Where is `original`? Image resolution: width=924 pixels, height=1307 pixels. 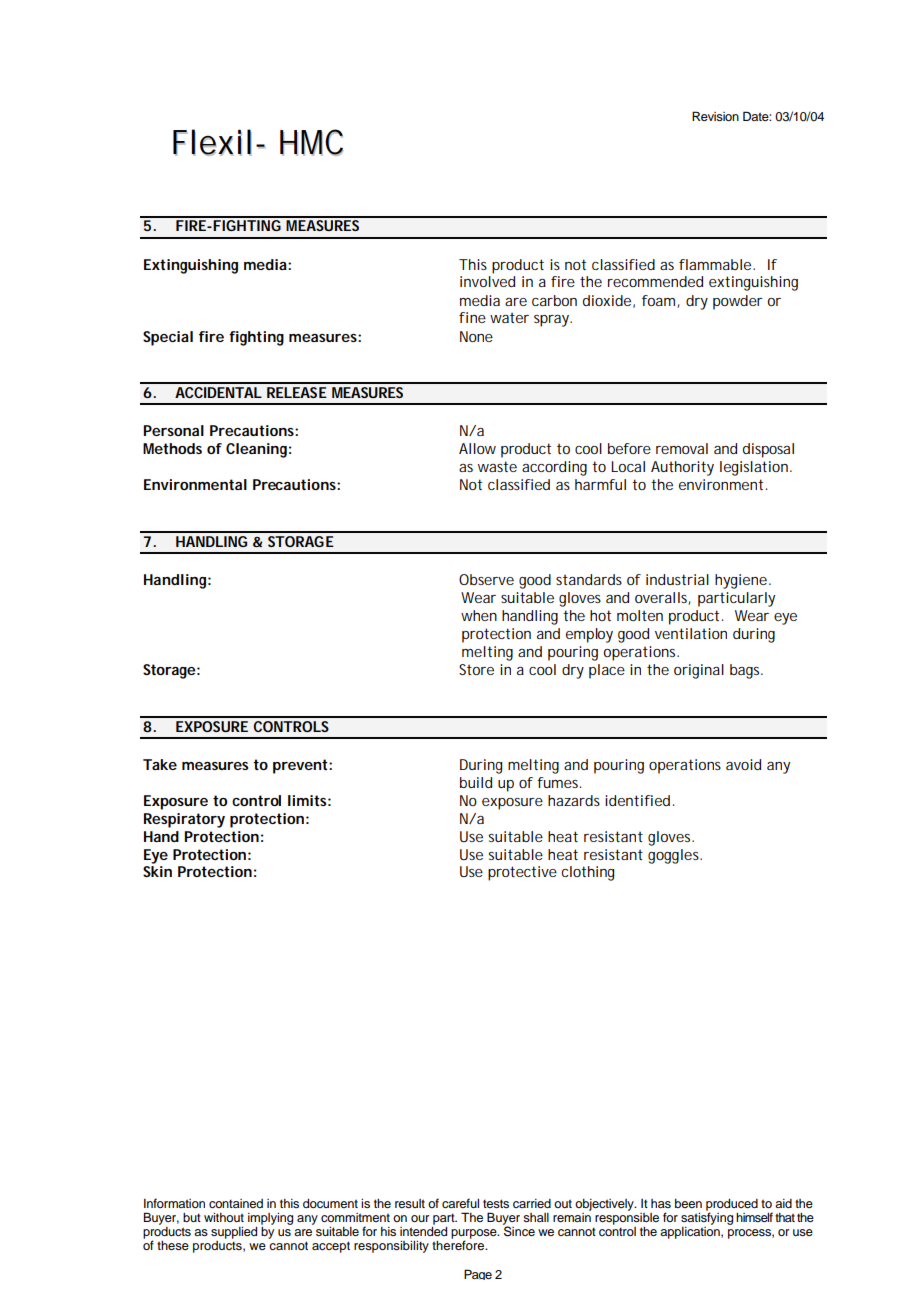
original is located at coordinates (699, 671).
